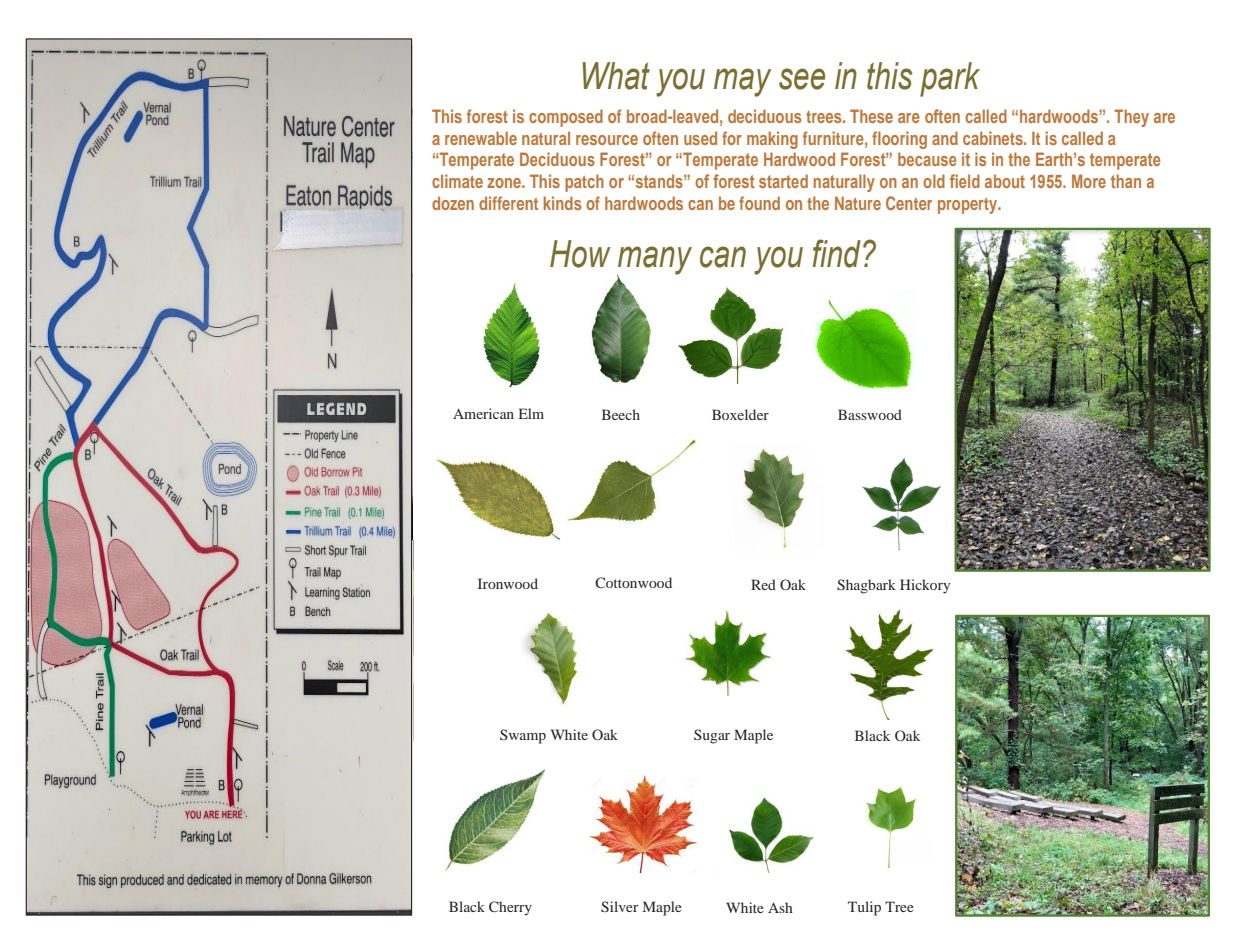 This screenshot has height=952, width=1233. Describe the element at coordinates (780, 907) in the screenshot. I see `Ash` at that location.
